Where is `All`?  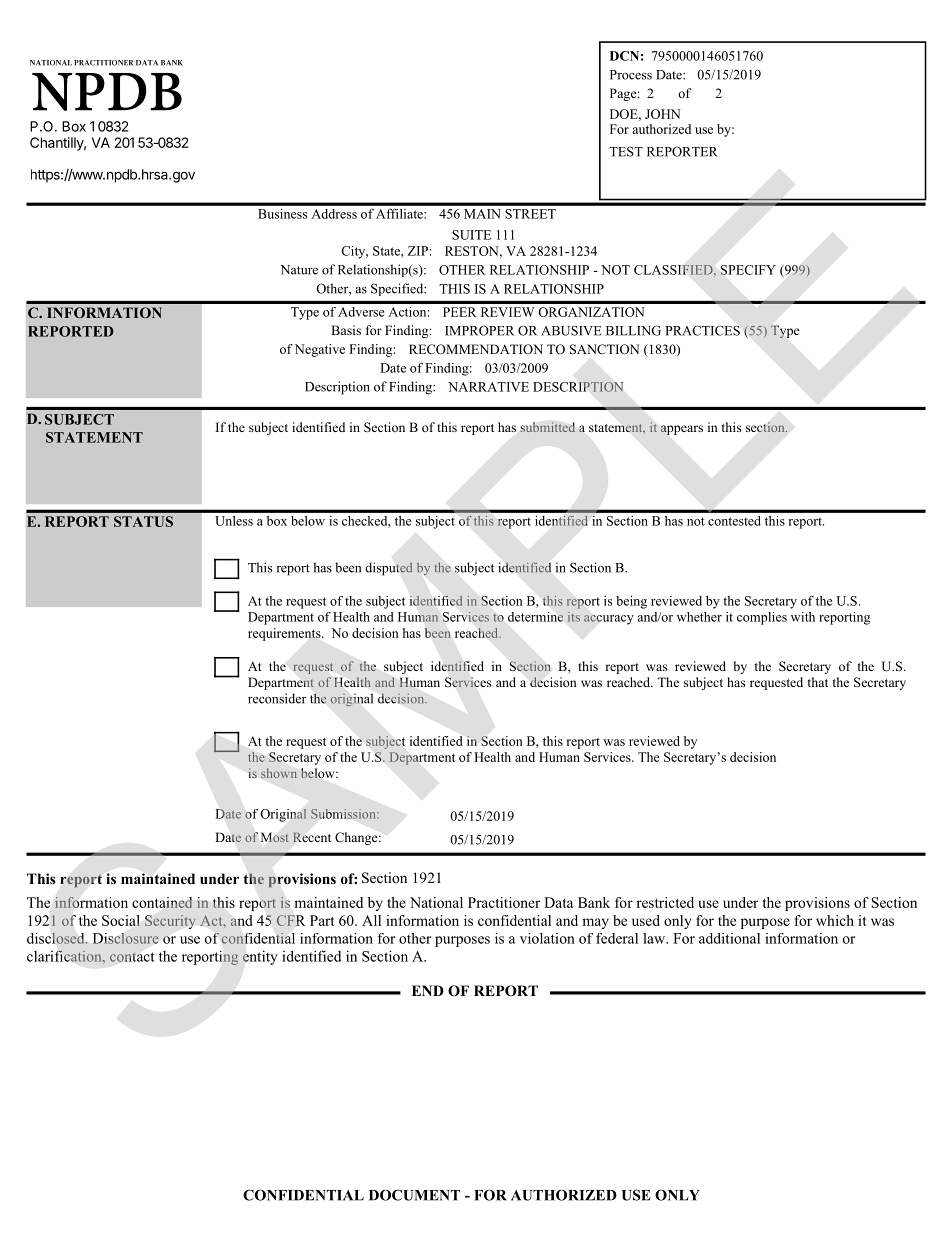 All is located at coordinates (371, 920).
